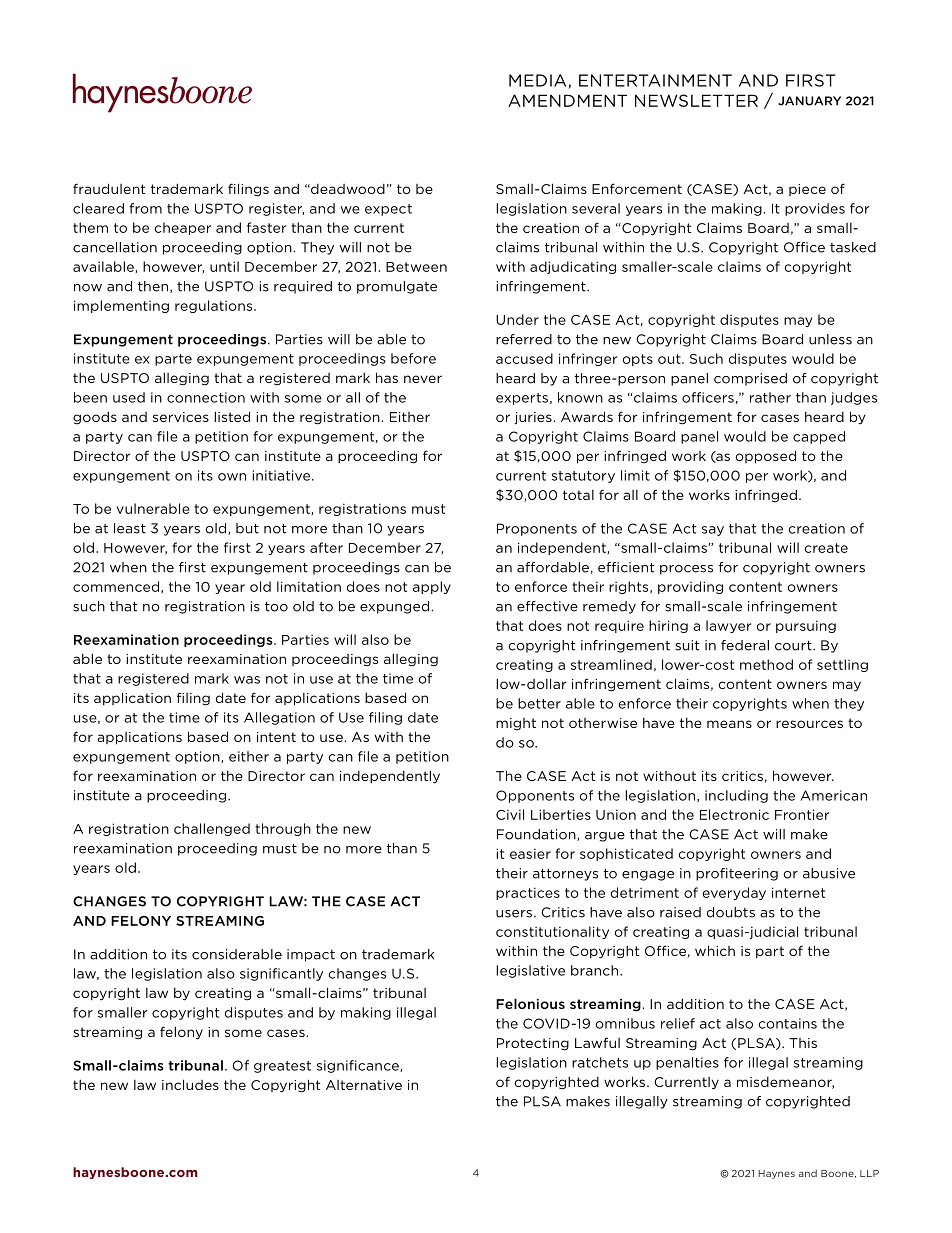 The height and width of the screenshot is (1233, 952). Describe the element at coordinates (539, 81) in the screenshot. I see `MEDIA` at that location.
